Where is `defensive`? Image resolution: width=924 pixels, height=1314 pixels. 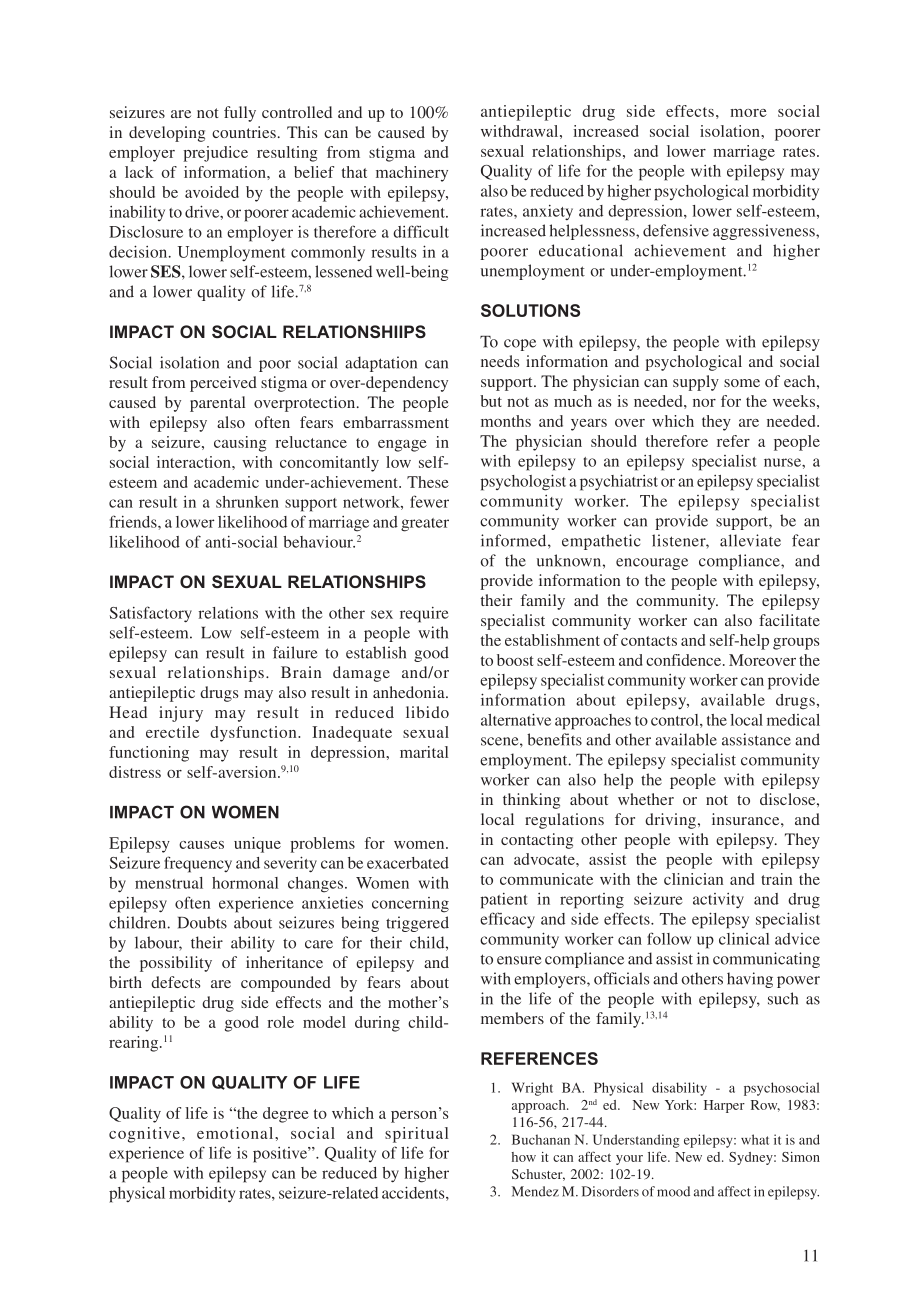 defensive is located at coordinates (676, 230).
